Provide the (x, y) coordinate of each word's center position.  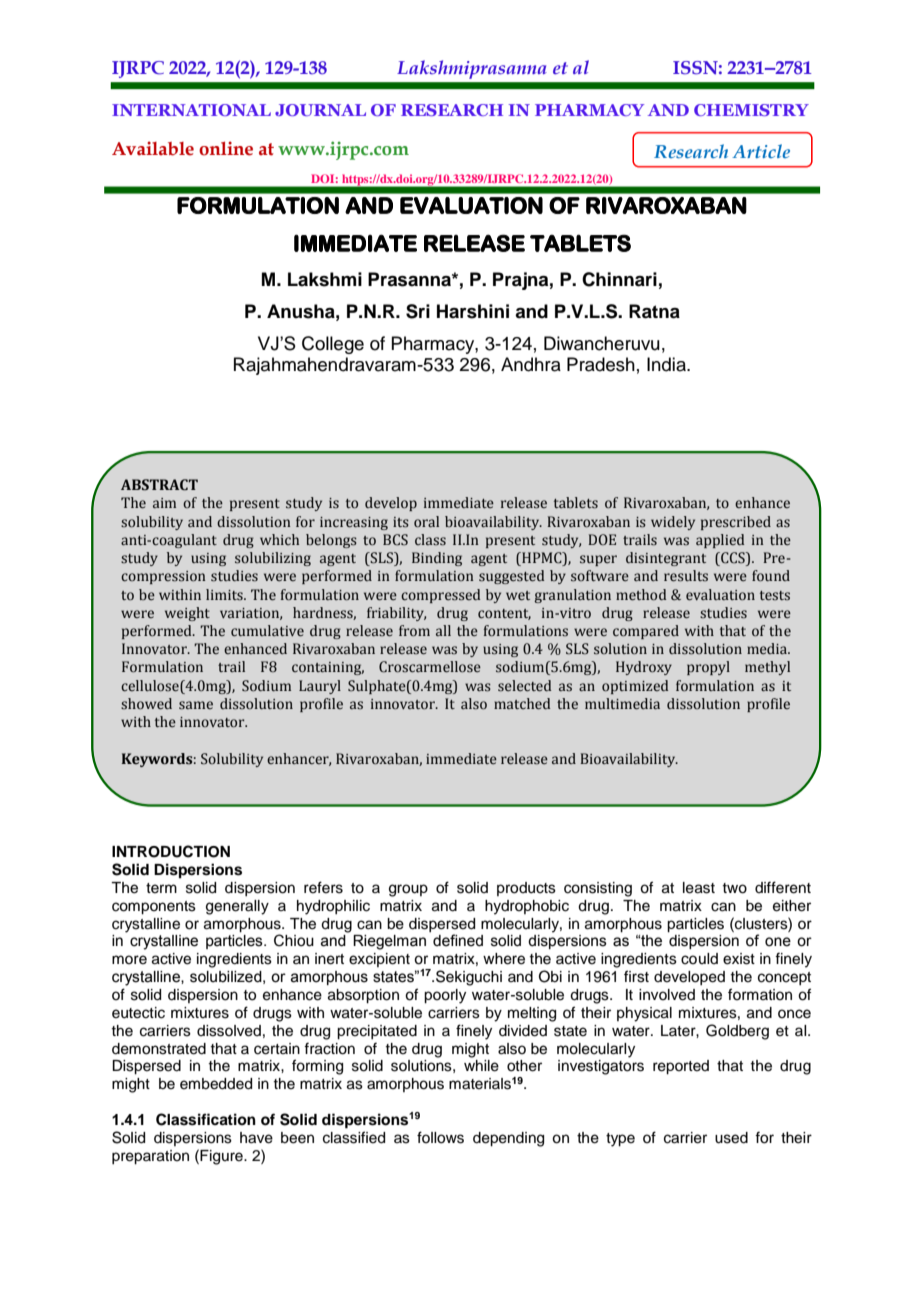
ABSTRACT (159, 485)
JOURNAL (320, 110)
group (408, 890)
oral (426, 522)
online (226, 148)
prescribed (736, 523)
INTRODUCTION (171, 851)
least (699, 888)
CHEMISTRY (751, 110)
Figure (222, 1157)
